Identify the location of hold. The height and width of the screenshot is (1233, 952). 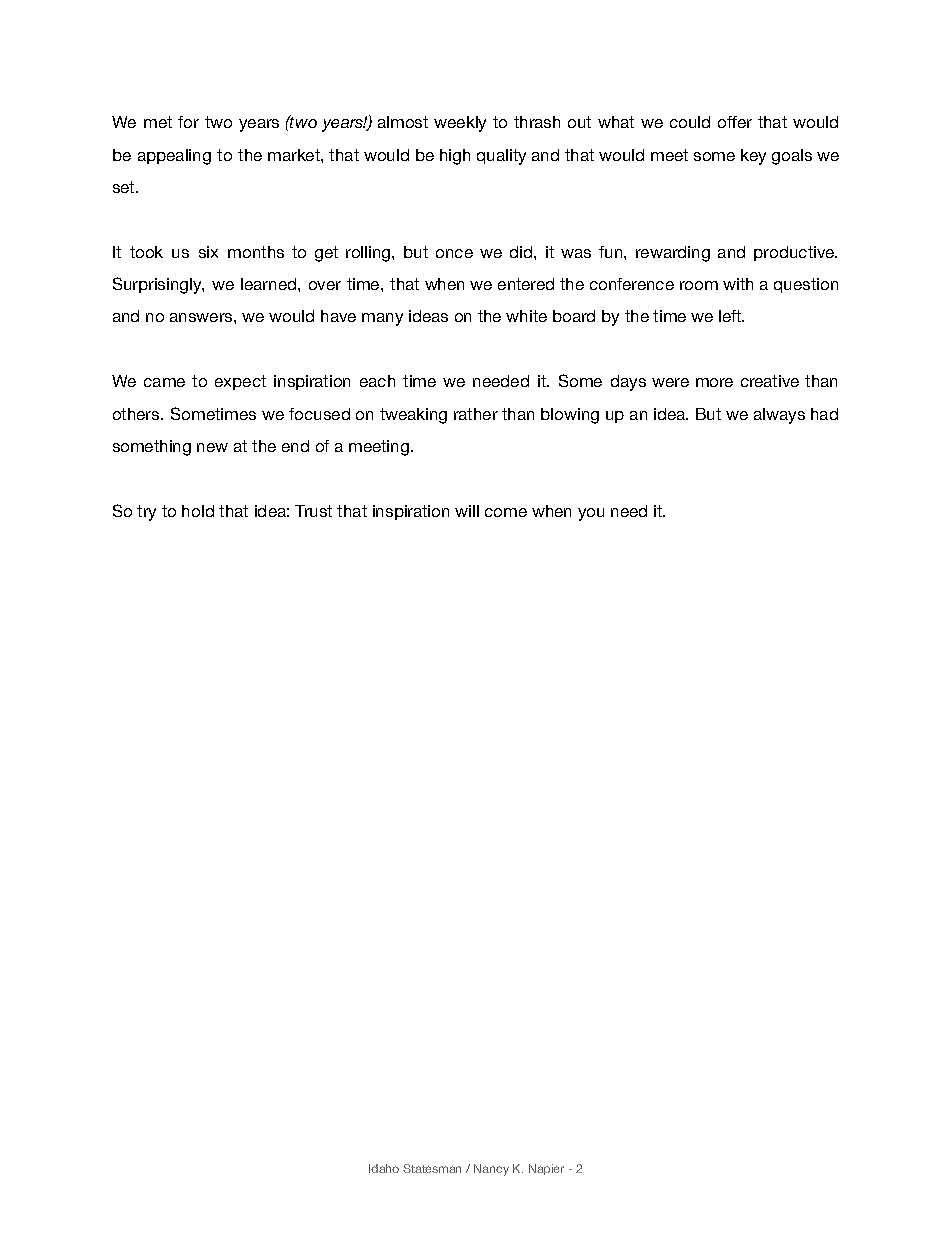
(198, 511).
